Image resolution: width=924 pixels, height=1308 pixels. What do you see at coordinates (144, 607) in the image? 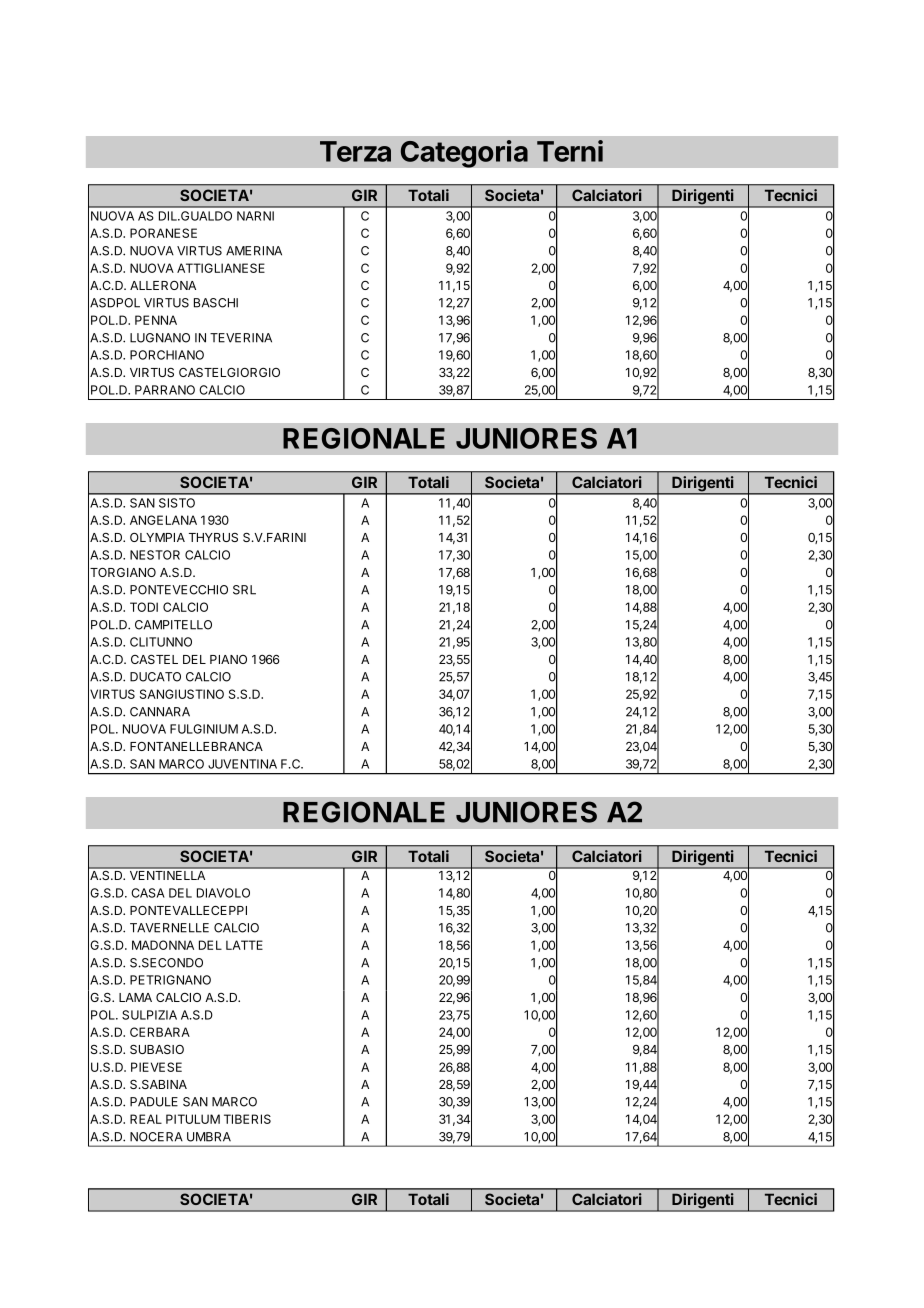
I see `TODI` at bounding box center [144, 607].
